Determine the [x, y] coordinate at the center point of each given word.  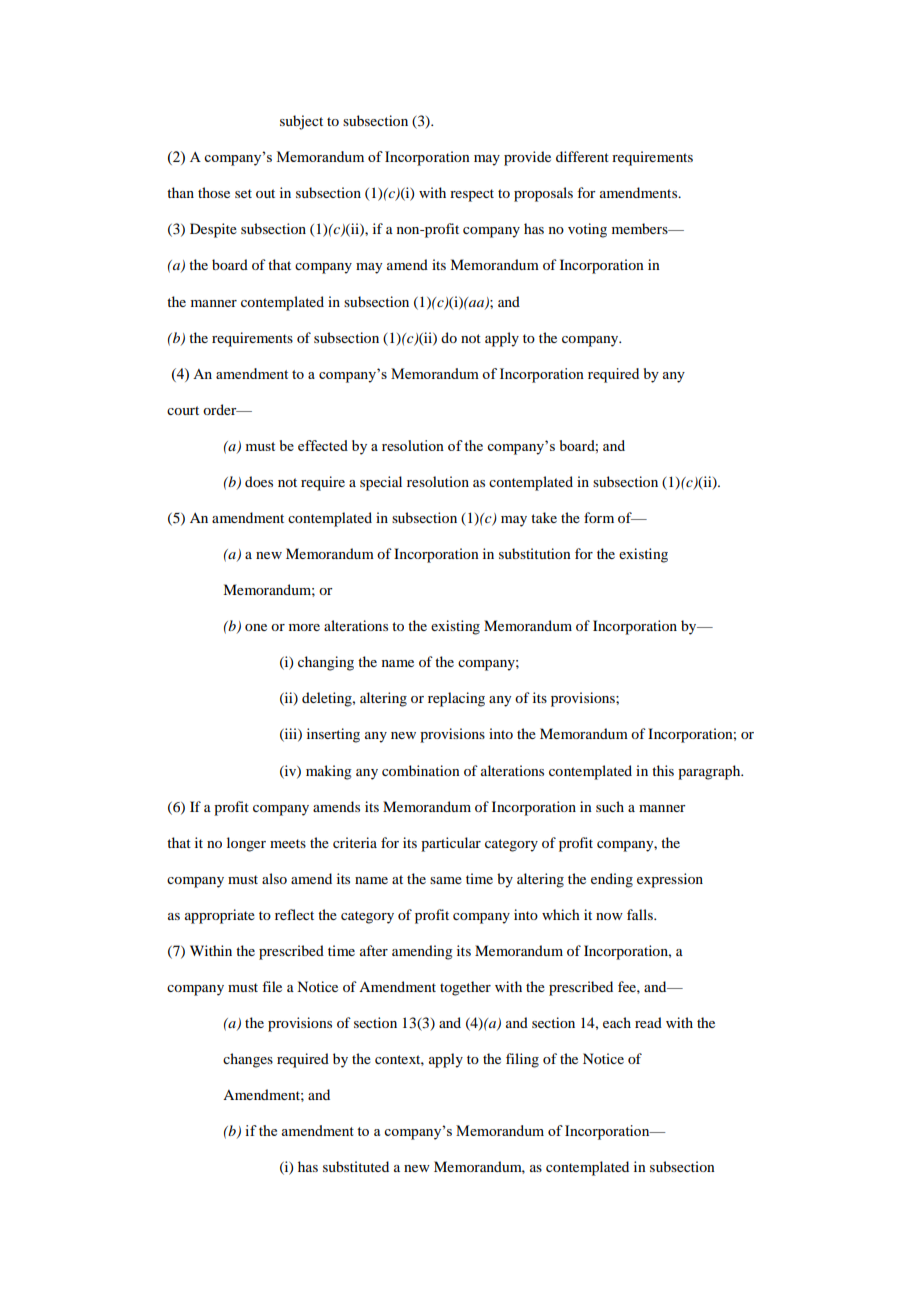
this [663, 770]
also [274, 878]
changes [248, 1060]
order [221, 409]
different [582, 156]
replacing [456, 699]
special [381, 483]
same [446, 880]
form [599, 517]
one [256, 627]
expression [670, 880]
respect [472, 195]
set [243, 193]
